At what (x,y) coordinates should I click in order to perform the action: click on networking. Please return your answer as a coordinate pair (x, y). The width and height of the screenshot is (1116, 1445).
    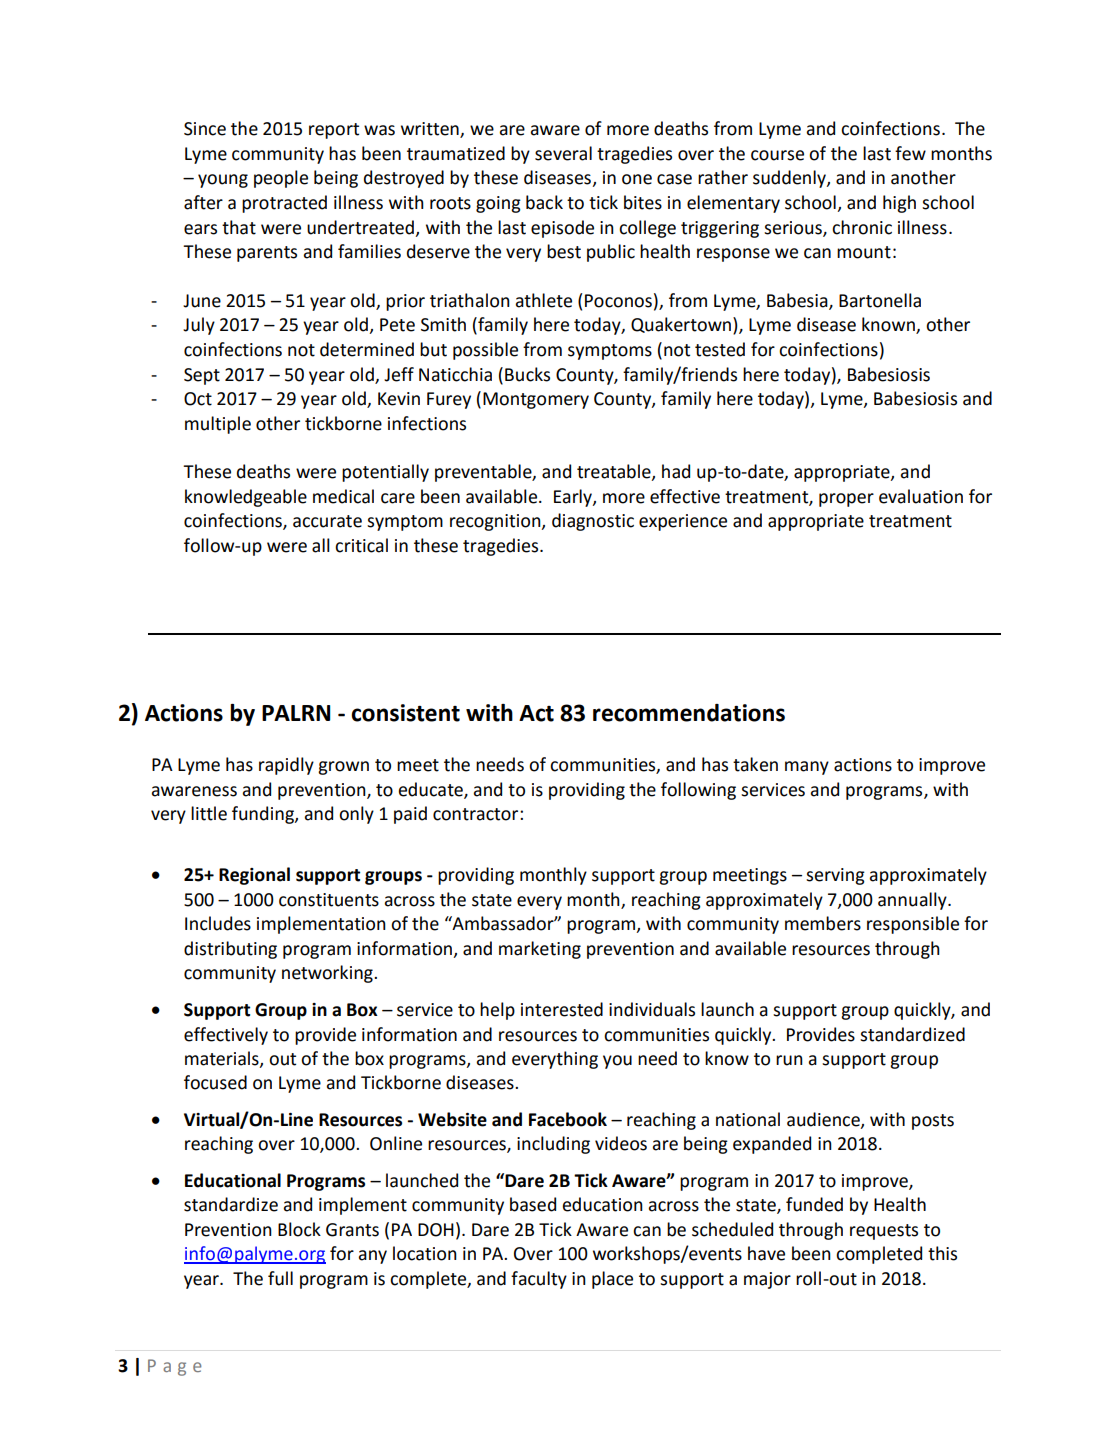
    Looking at the image, I should click on (328, 974).
